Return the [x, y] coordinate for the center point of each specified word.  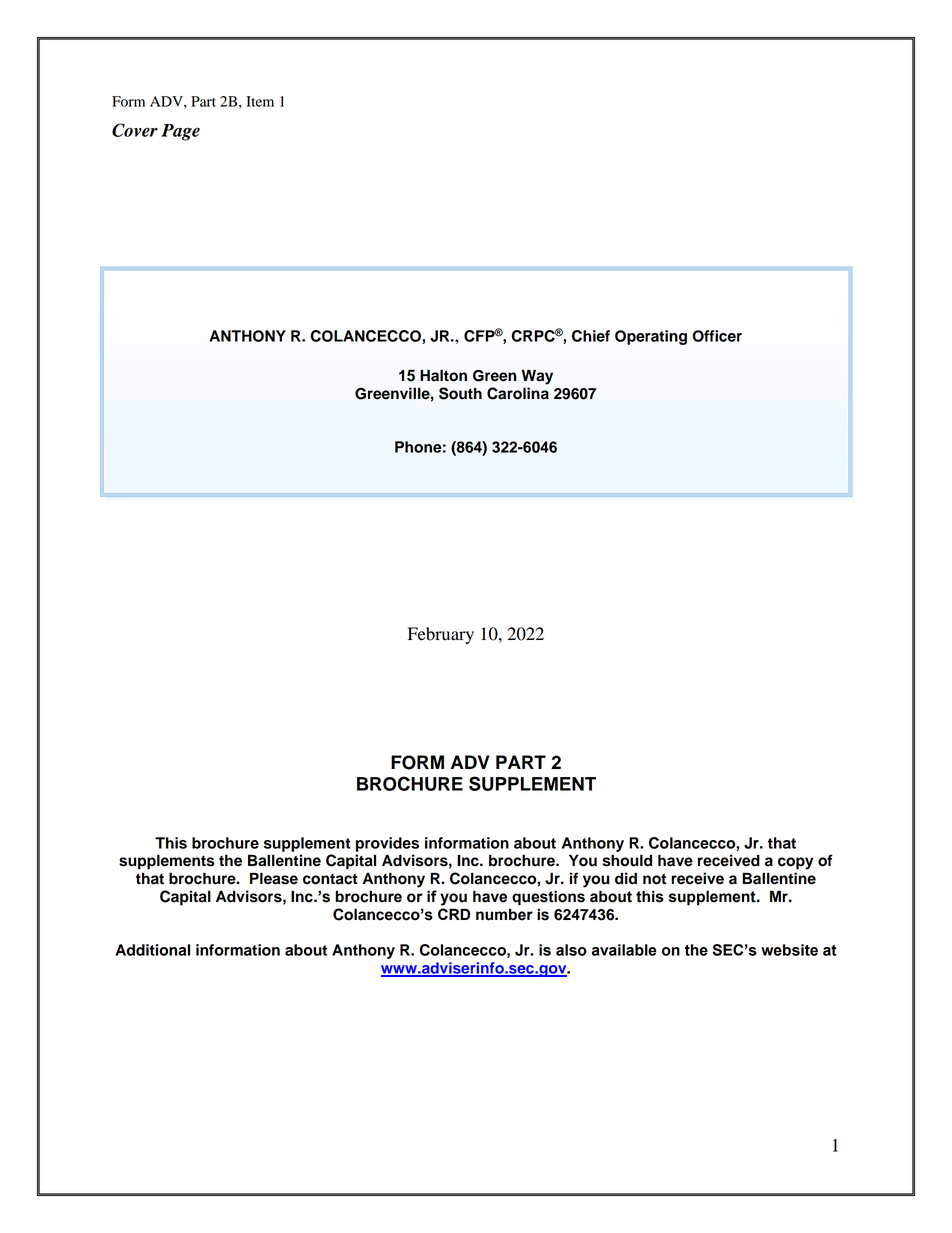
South [460, 393]
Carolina [518, 393]
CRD [454, 914]
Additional [152, 950]
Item [260, 101]
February [441, 635]
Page [181, 132]
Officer [717, 336]
